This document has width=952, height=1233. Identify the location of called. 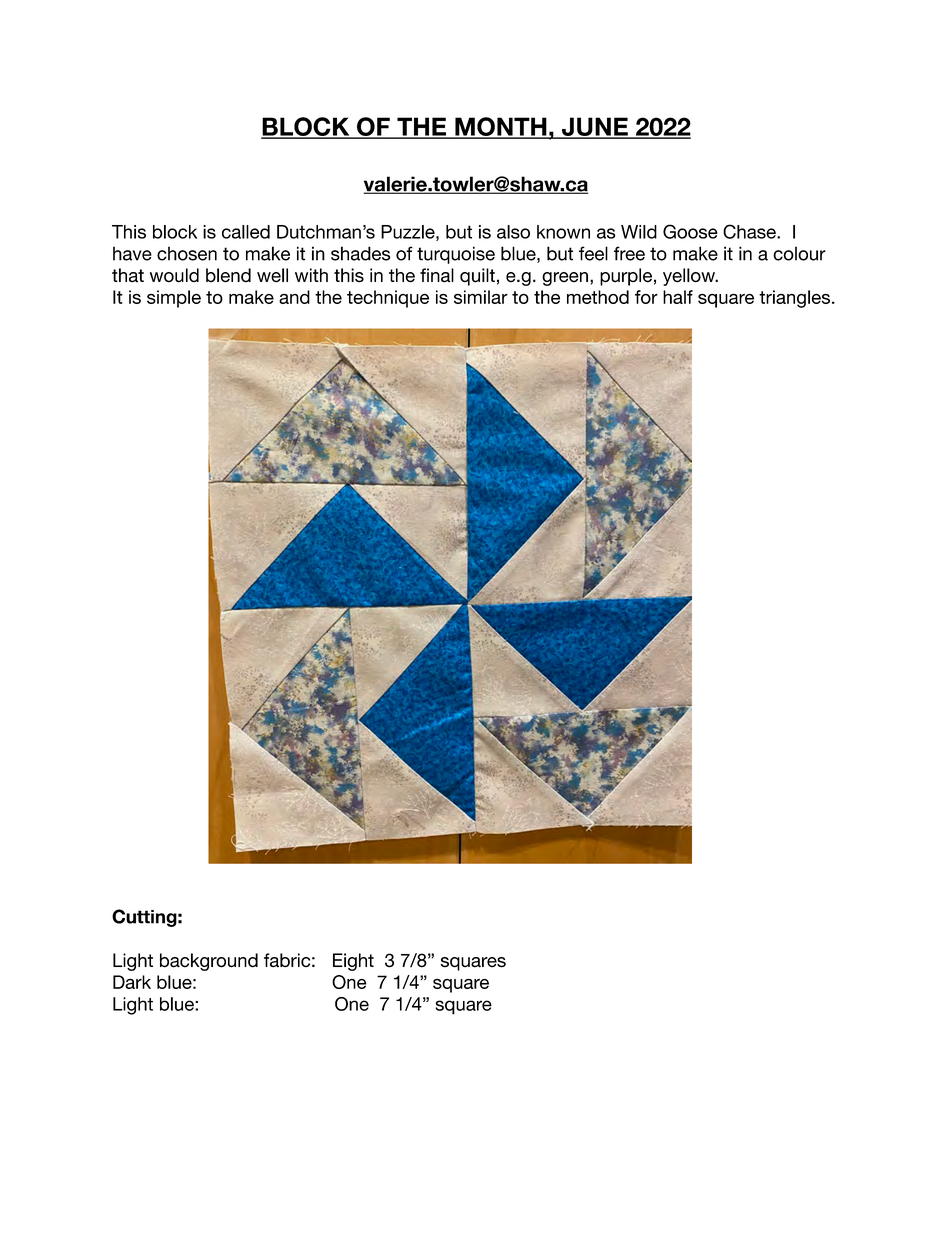
(246, 232).
